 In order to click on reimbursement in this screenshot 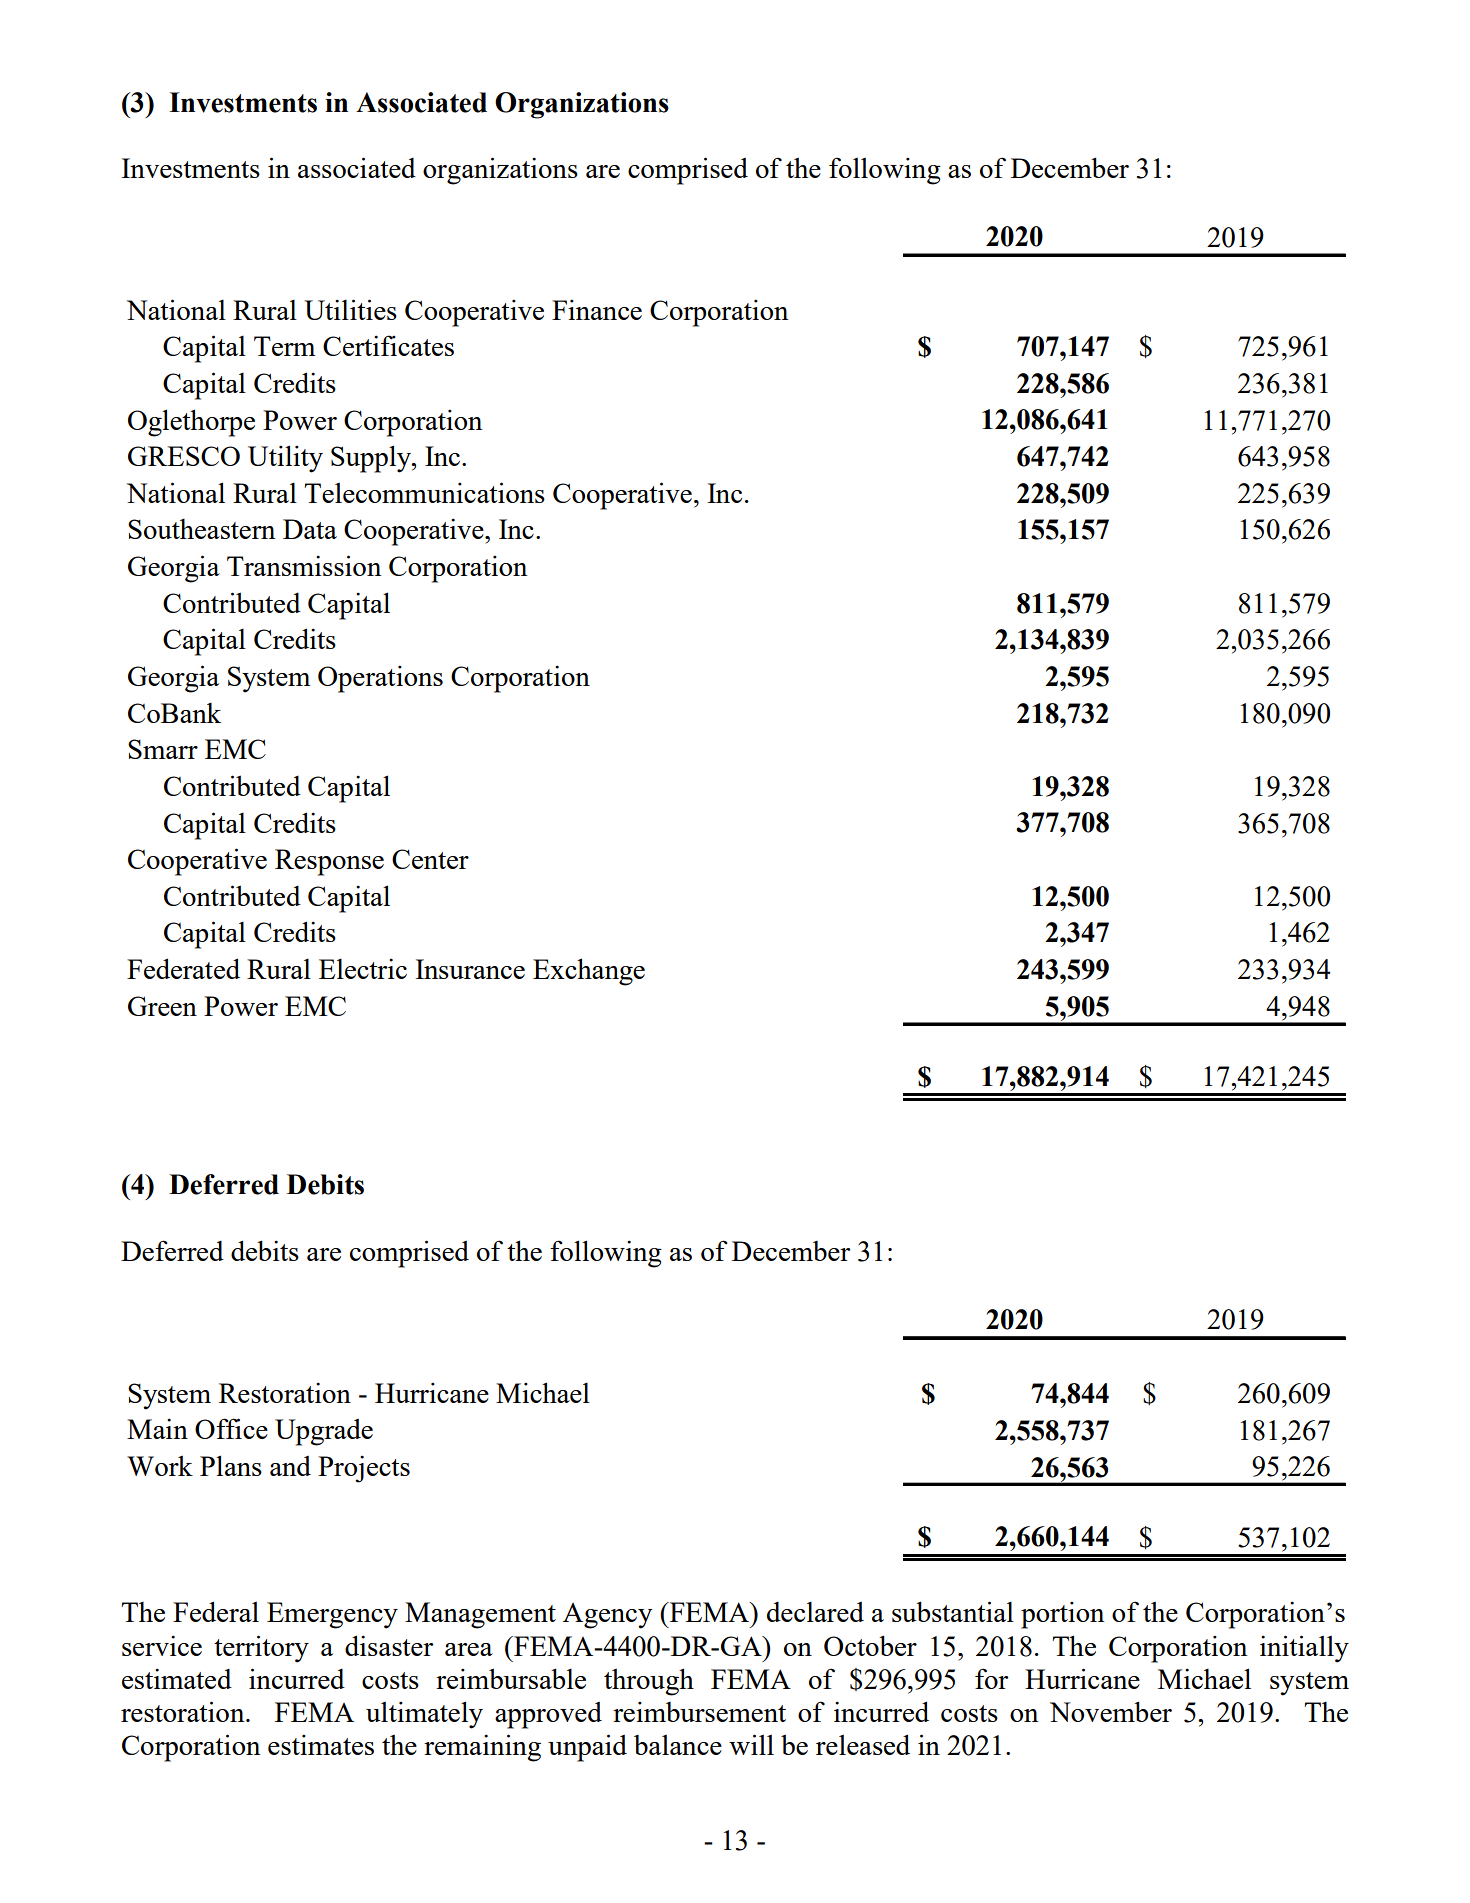, I will do `click(699, 1712)`.
